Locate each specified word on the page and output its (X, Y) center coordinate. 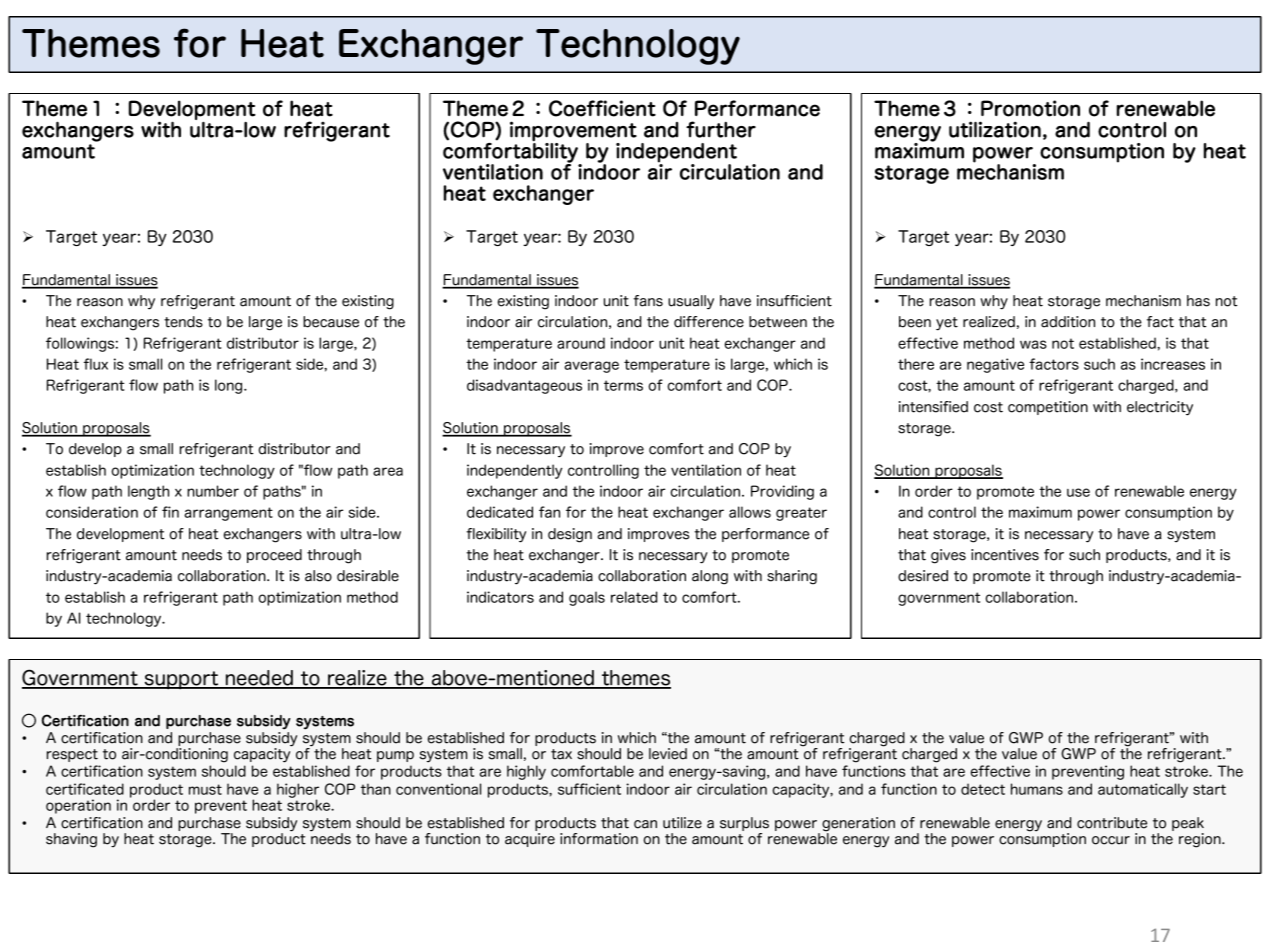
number (213, 491)
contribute (1112, 823)
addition (1068, 322)
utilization (995, 129)
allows (750, 512)
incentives (1005, 555)
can (645, 824)
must (205, 789)
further (721, 129)
